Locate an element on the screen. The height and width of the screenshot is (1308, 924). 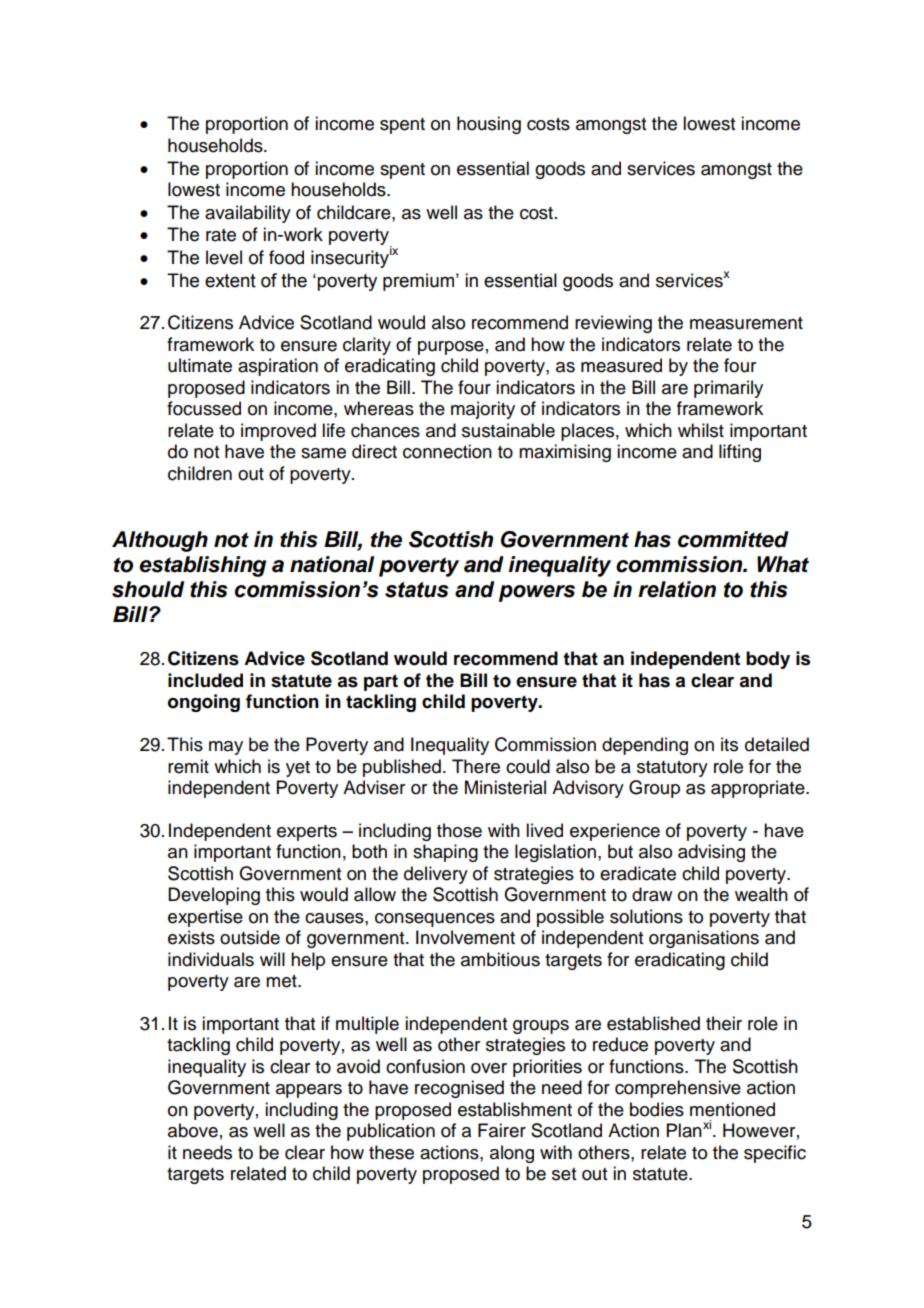
above is located at coordinates (193, 1130).
